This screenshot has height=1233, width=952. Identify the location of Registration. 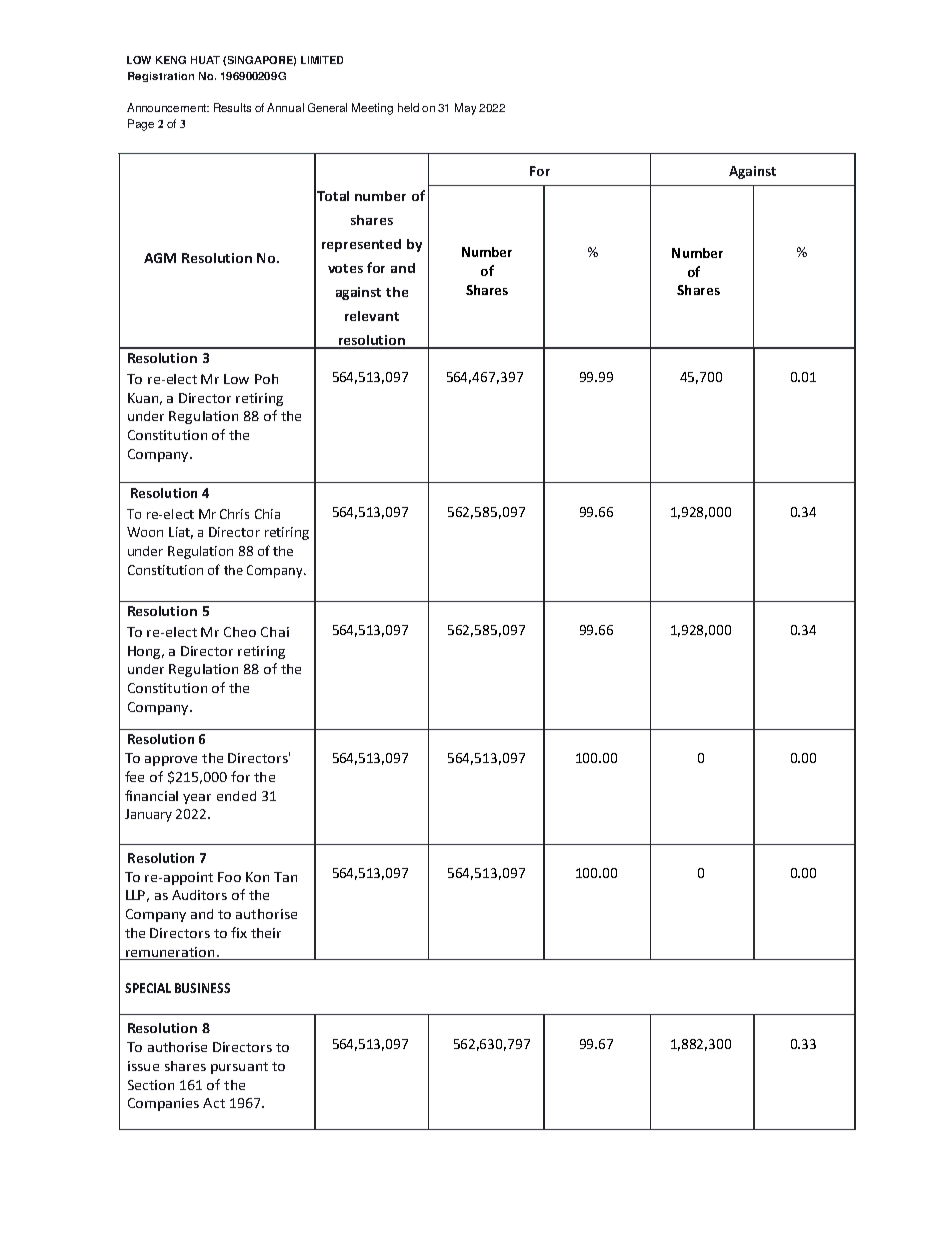
(161, 77).
